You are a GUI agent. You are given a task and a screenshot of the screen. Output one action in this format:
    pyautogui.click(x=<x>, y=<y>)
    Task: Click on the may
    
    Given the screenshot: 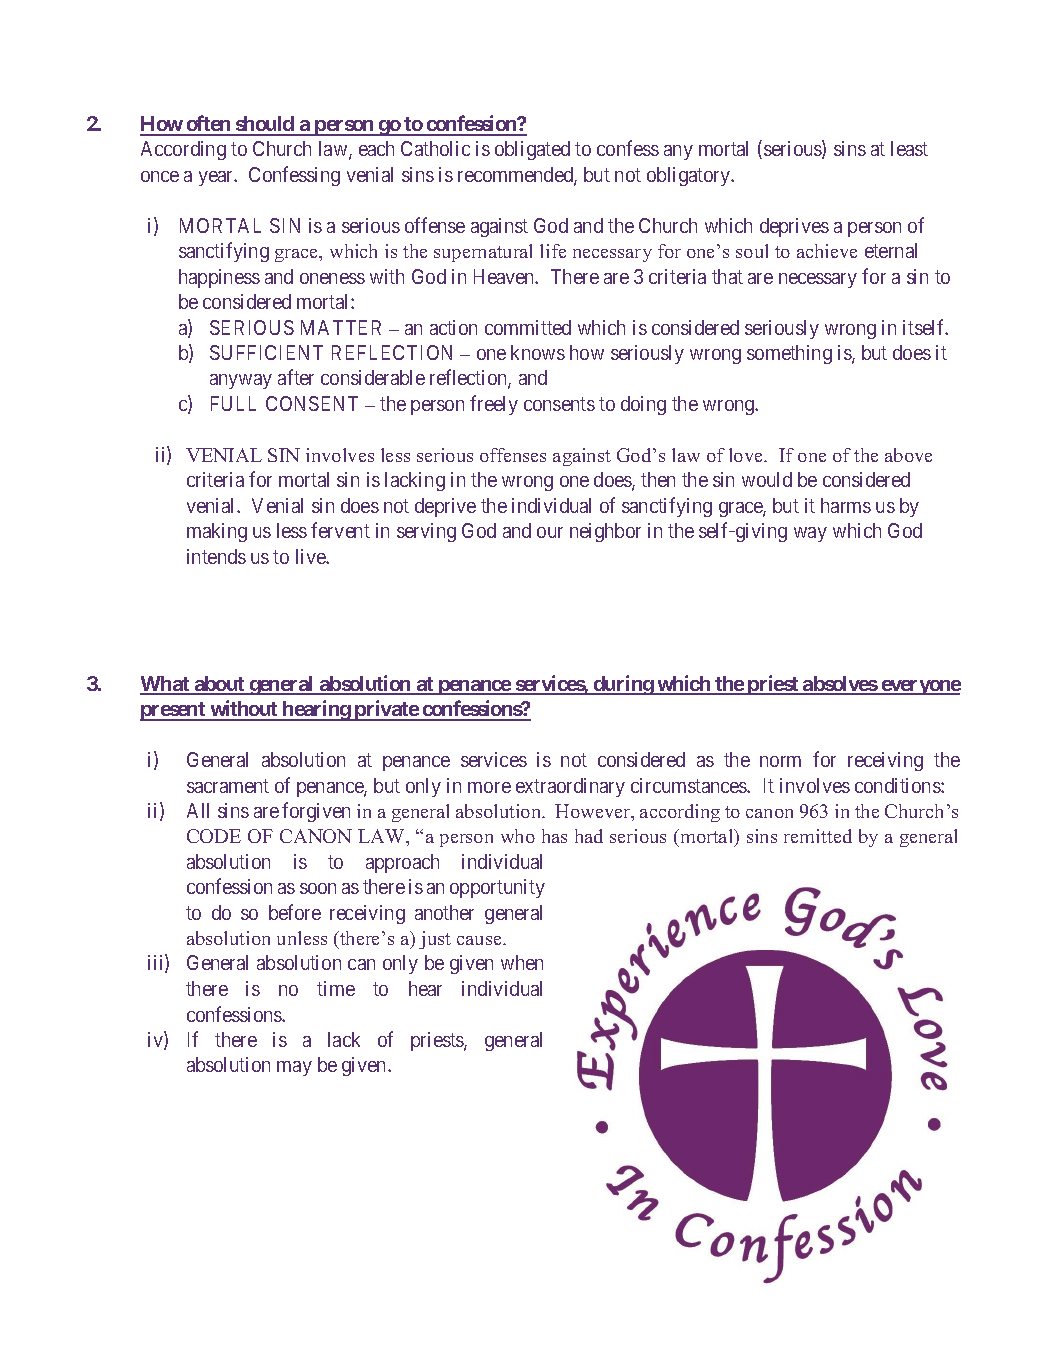 What is the action you would take?
    pyautogui.click(x=294, y=1068)
